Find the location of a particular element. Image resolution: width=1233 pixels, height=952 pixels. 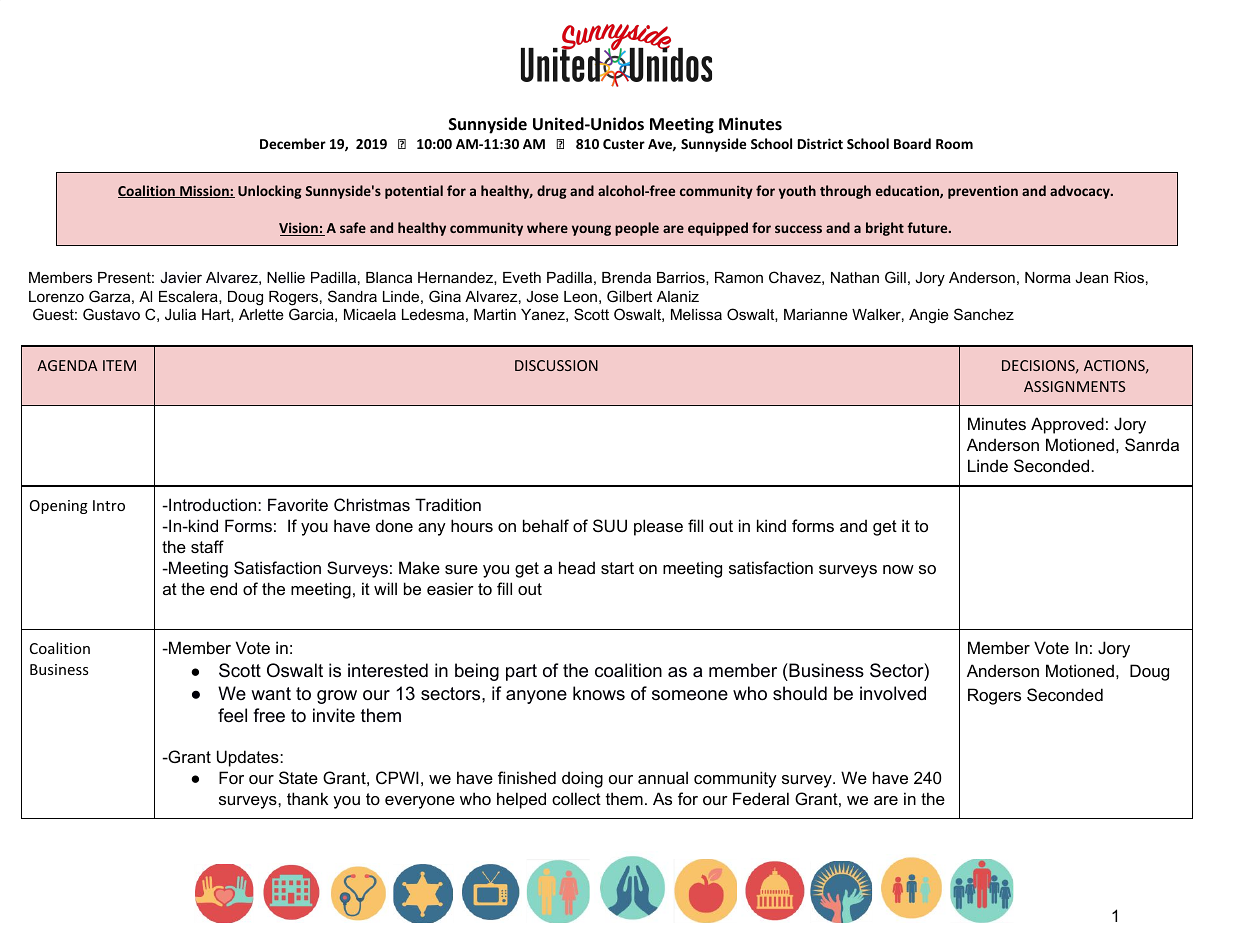

Mission is located at coordinates (204, 191).
